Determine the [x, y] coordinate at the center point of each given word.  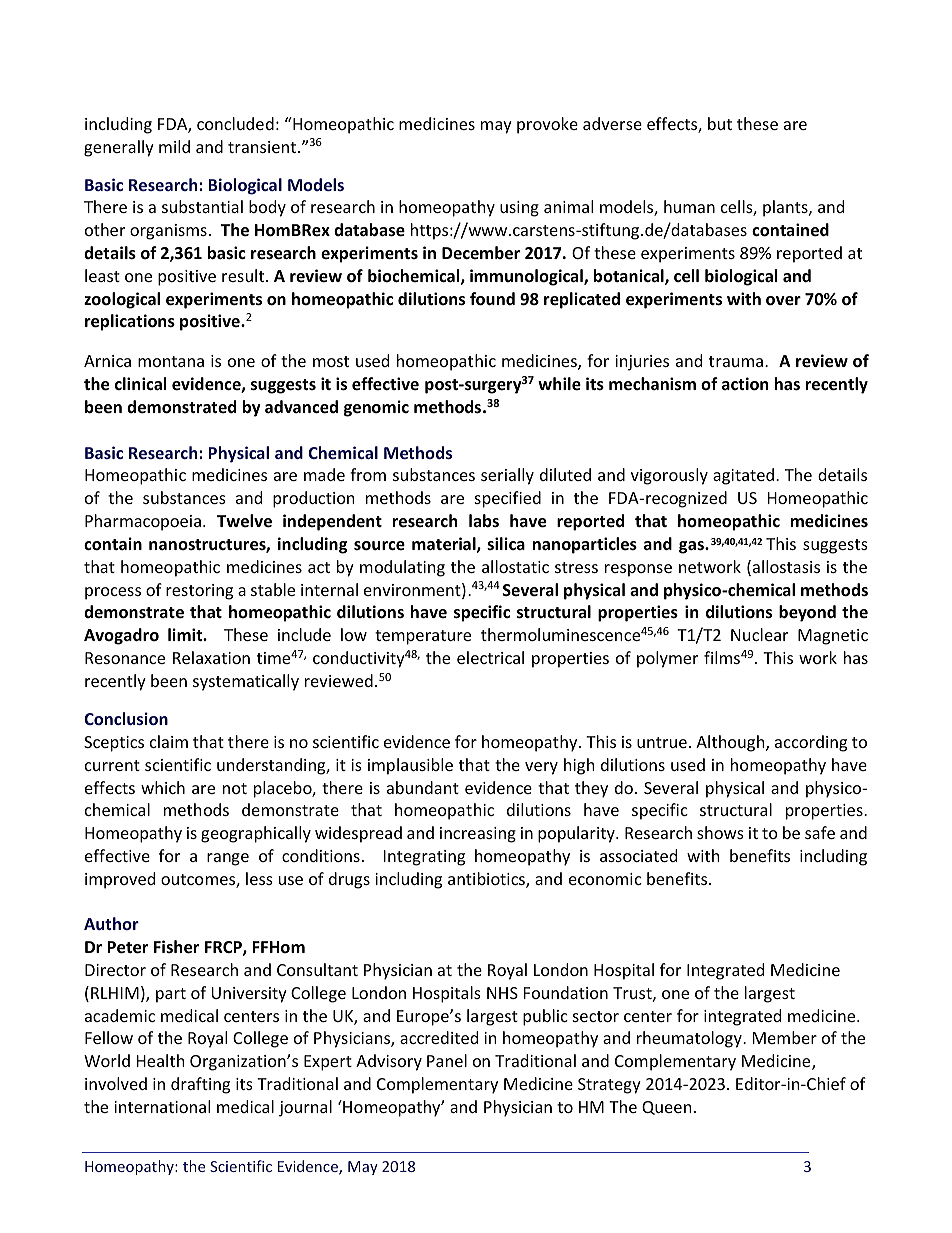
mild [174, 146]
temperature [423, 637]
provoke [547, 125]
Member [785, 1037]
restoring [199, 592]
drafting [200, 1085]
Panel [447, 1060]
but [720, 123]
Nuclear [759, 634]
